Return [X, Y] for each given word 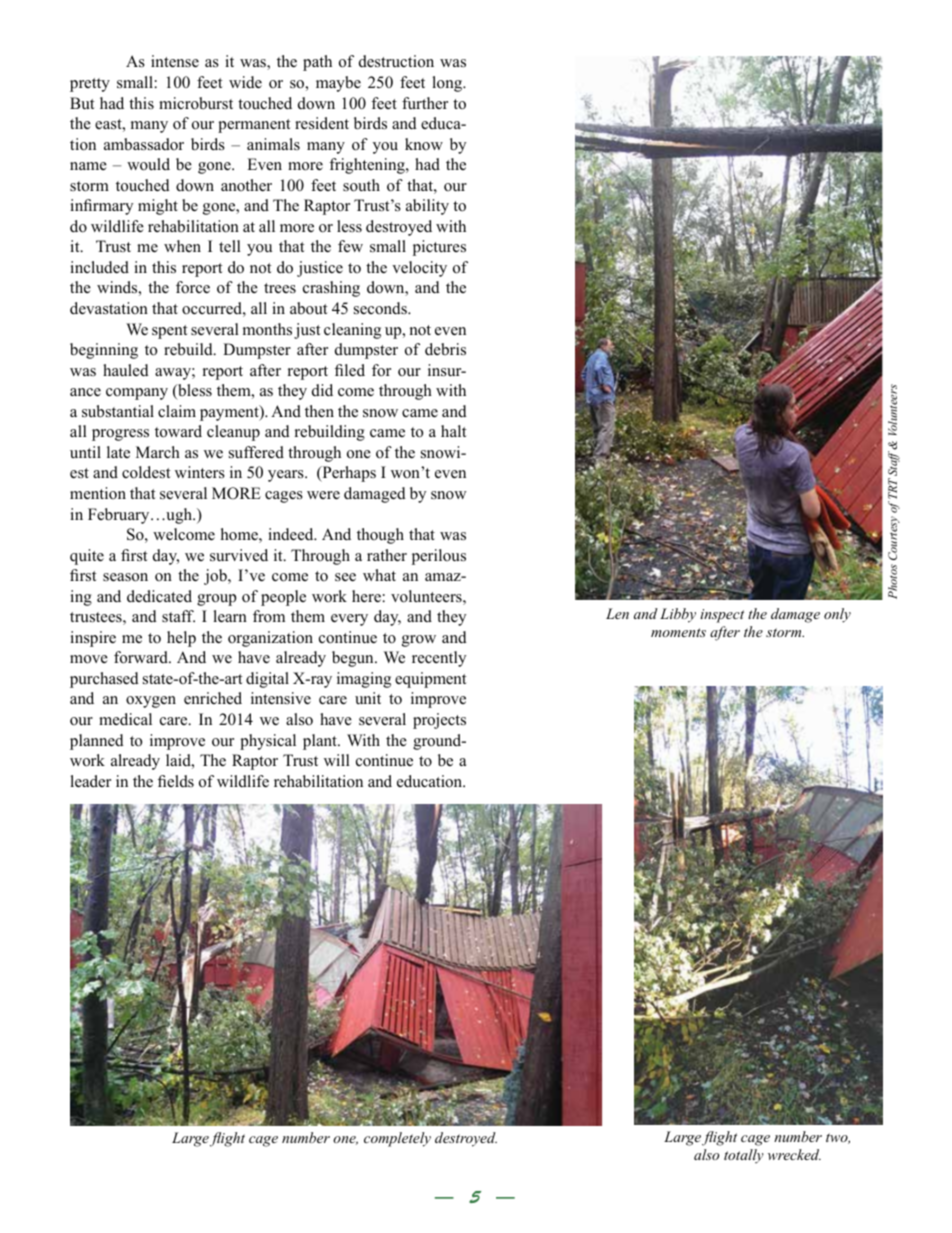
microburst [196, 103]
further [425, 103]
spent [169, 332]
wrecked [794, 1154]
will [337, 760]
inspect [722, 616]
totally [744, 1156]
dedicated [159, 596]
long [448, 84]
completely [397, 1139]
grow [419, 641]
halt [453, 431]
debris [445, 349]
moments [678, 632]
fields [176, 781]
